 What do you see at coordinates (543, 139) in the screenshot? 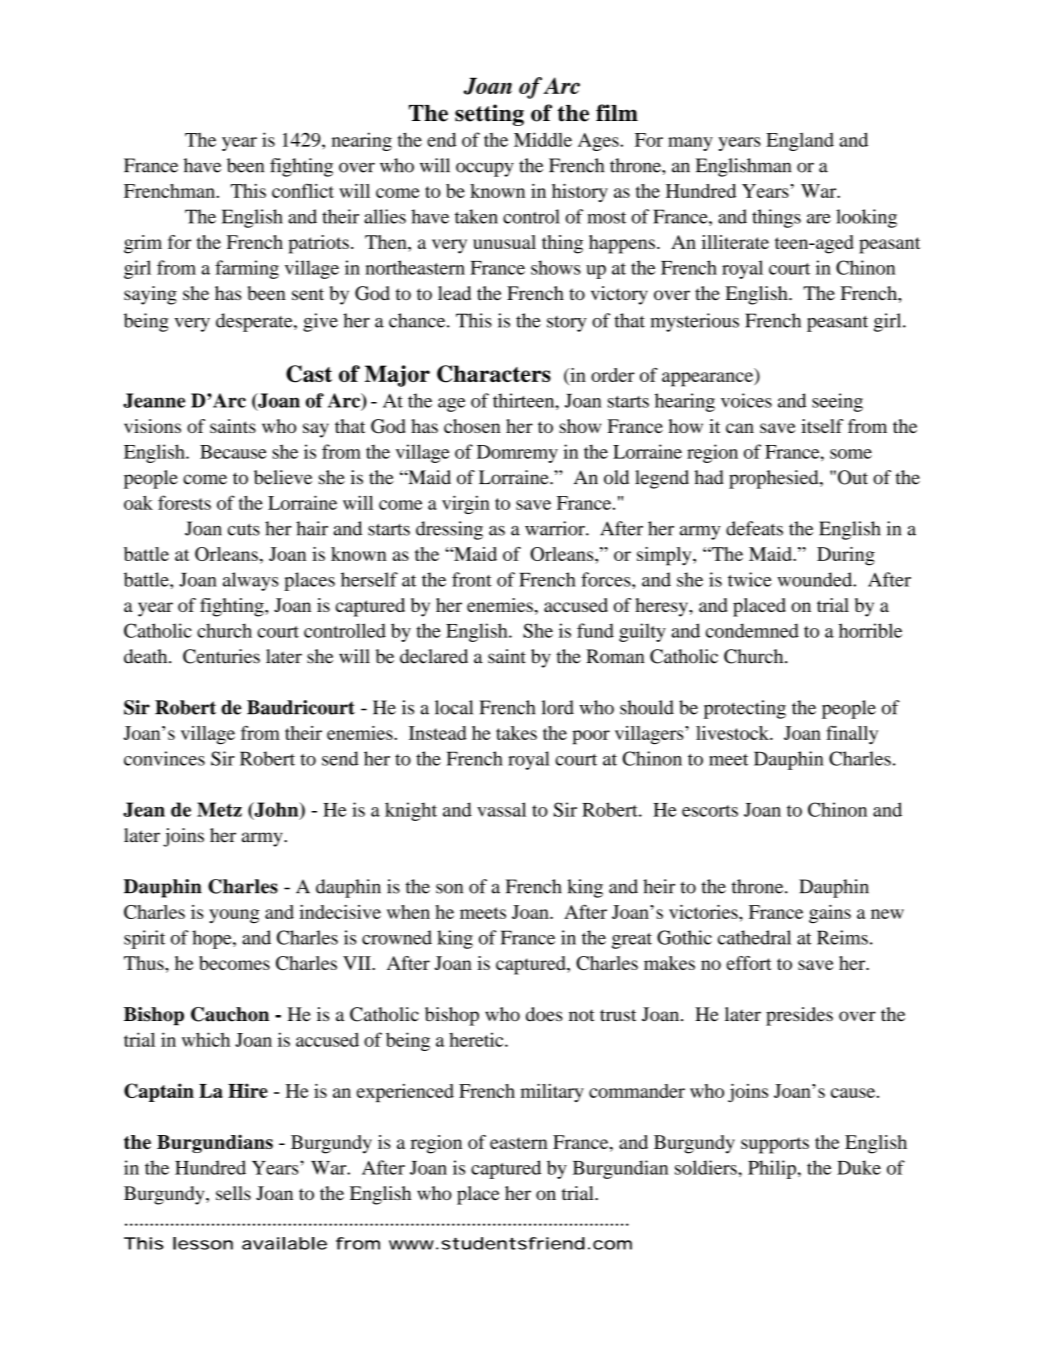
I see `Middle` at bounding box center [543, 139].
